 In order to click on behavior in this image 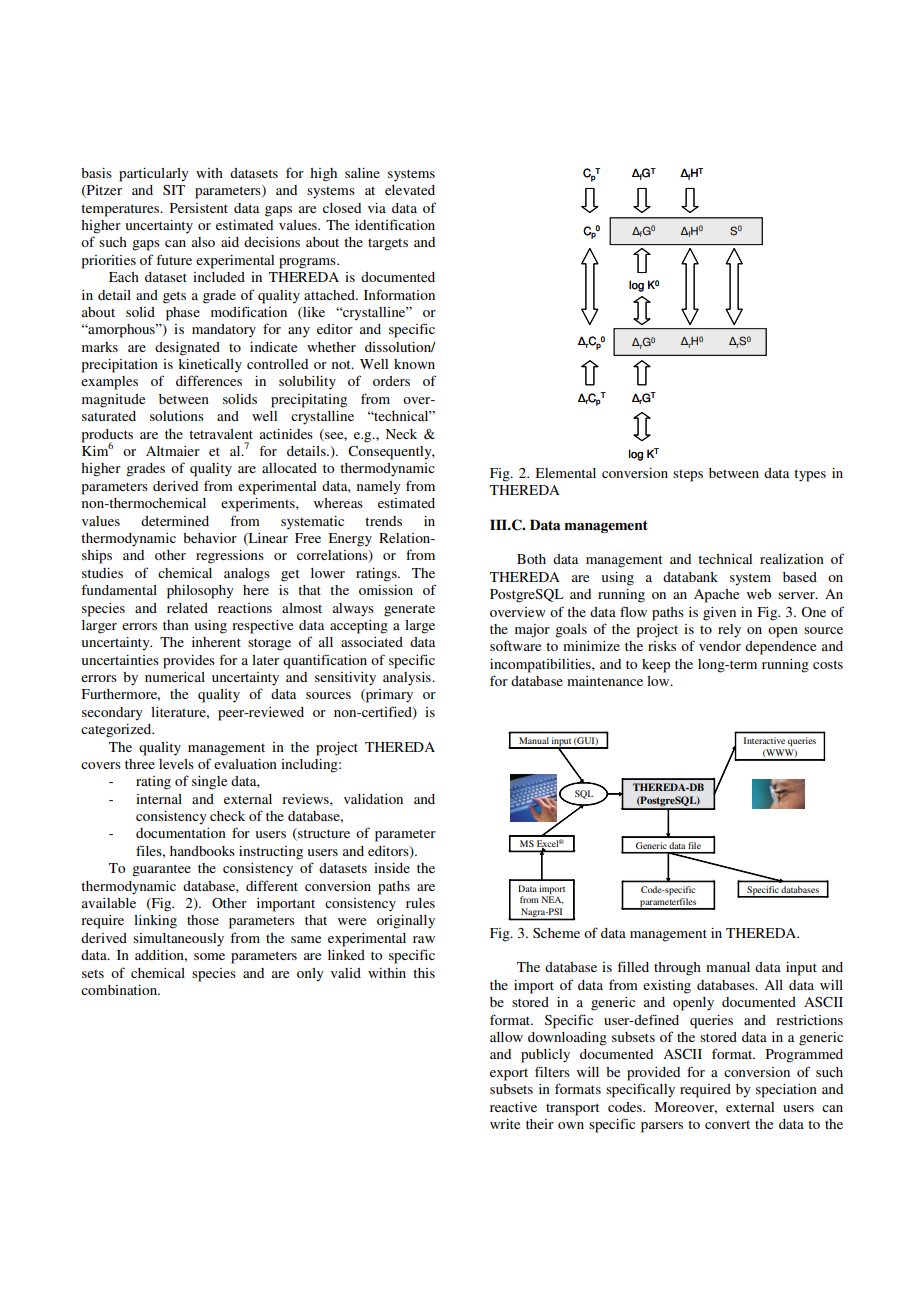, I will do `click(210, 538)`.
